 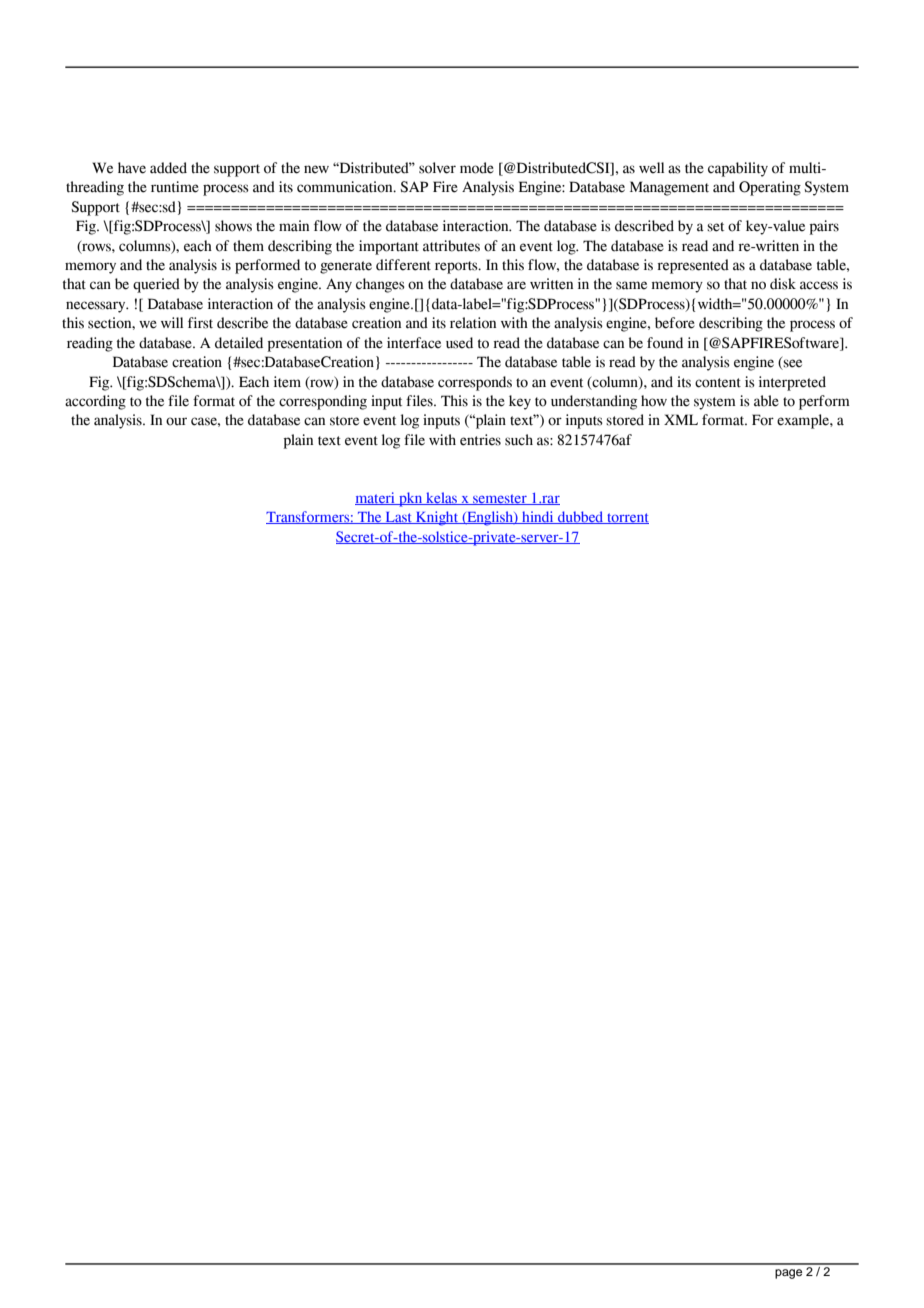 I want to click on runtime, so click(x=175, y=187).
